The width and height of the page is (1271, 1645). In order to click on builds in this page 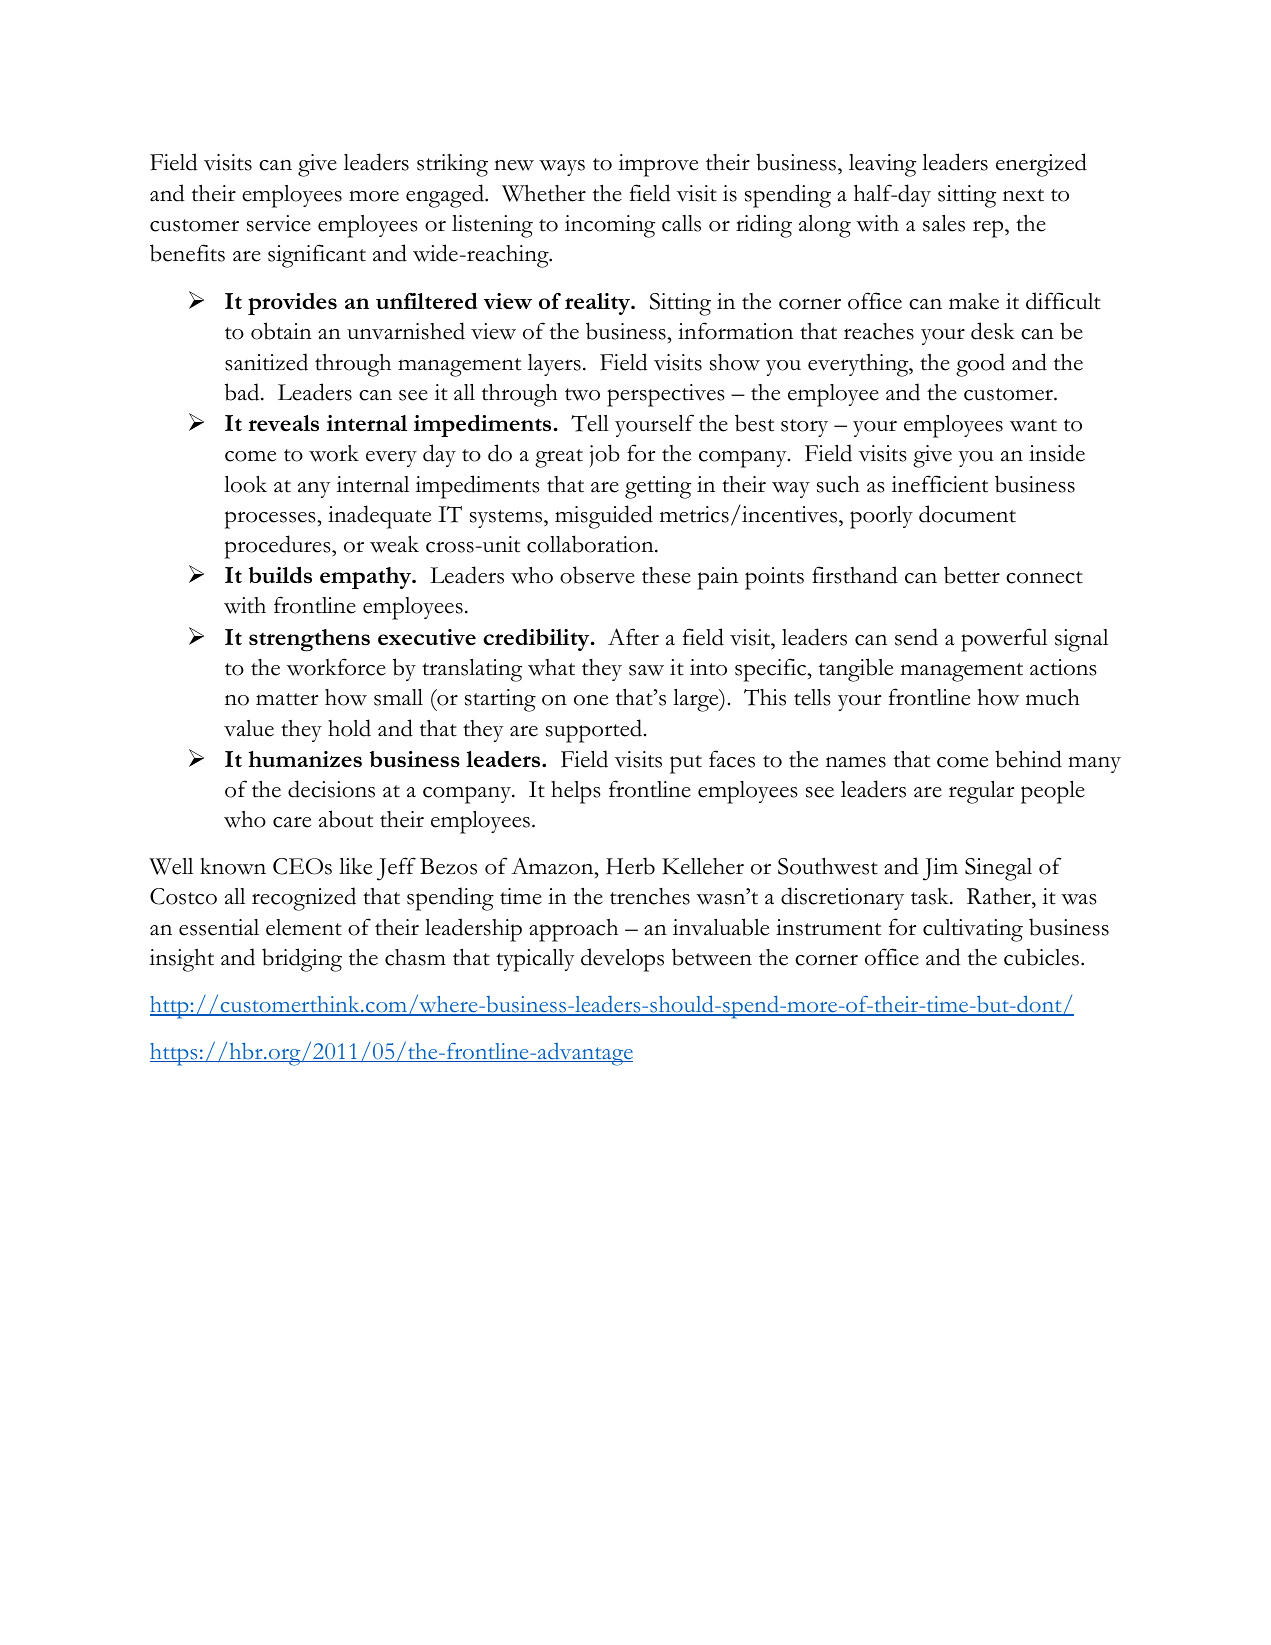, I will do `click(280, 575)`.
